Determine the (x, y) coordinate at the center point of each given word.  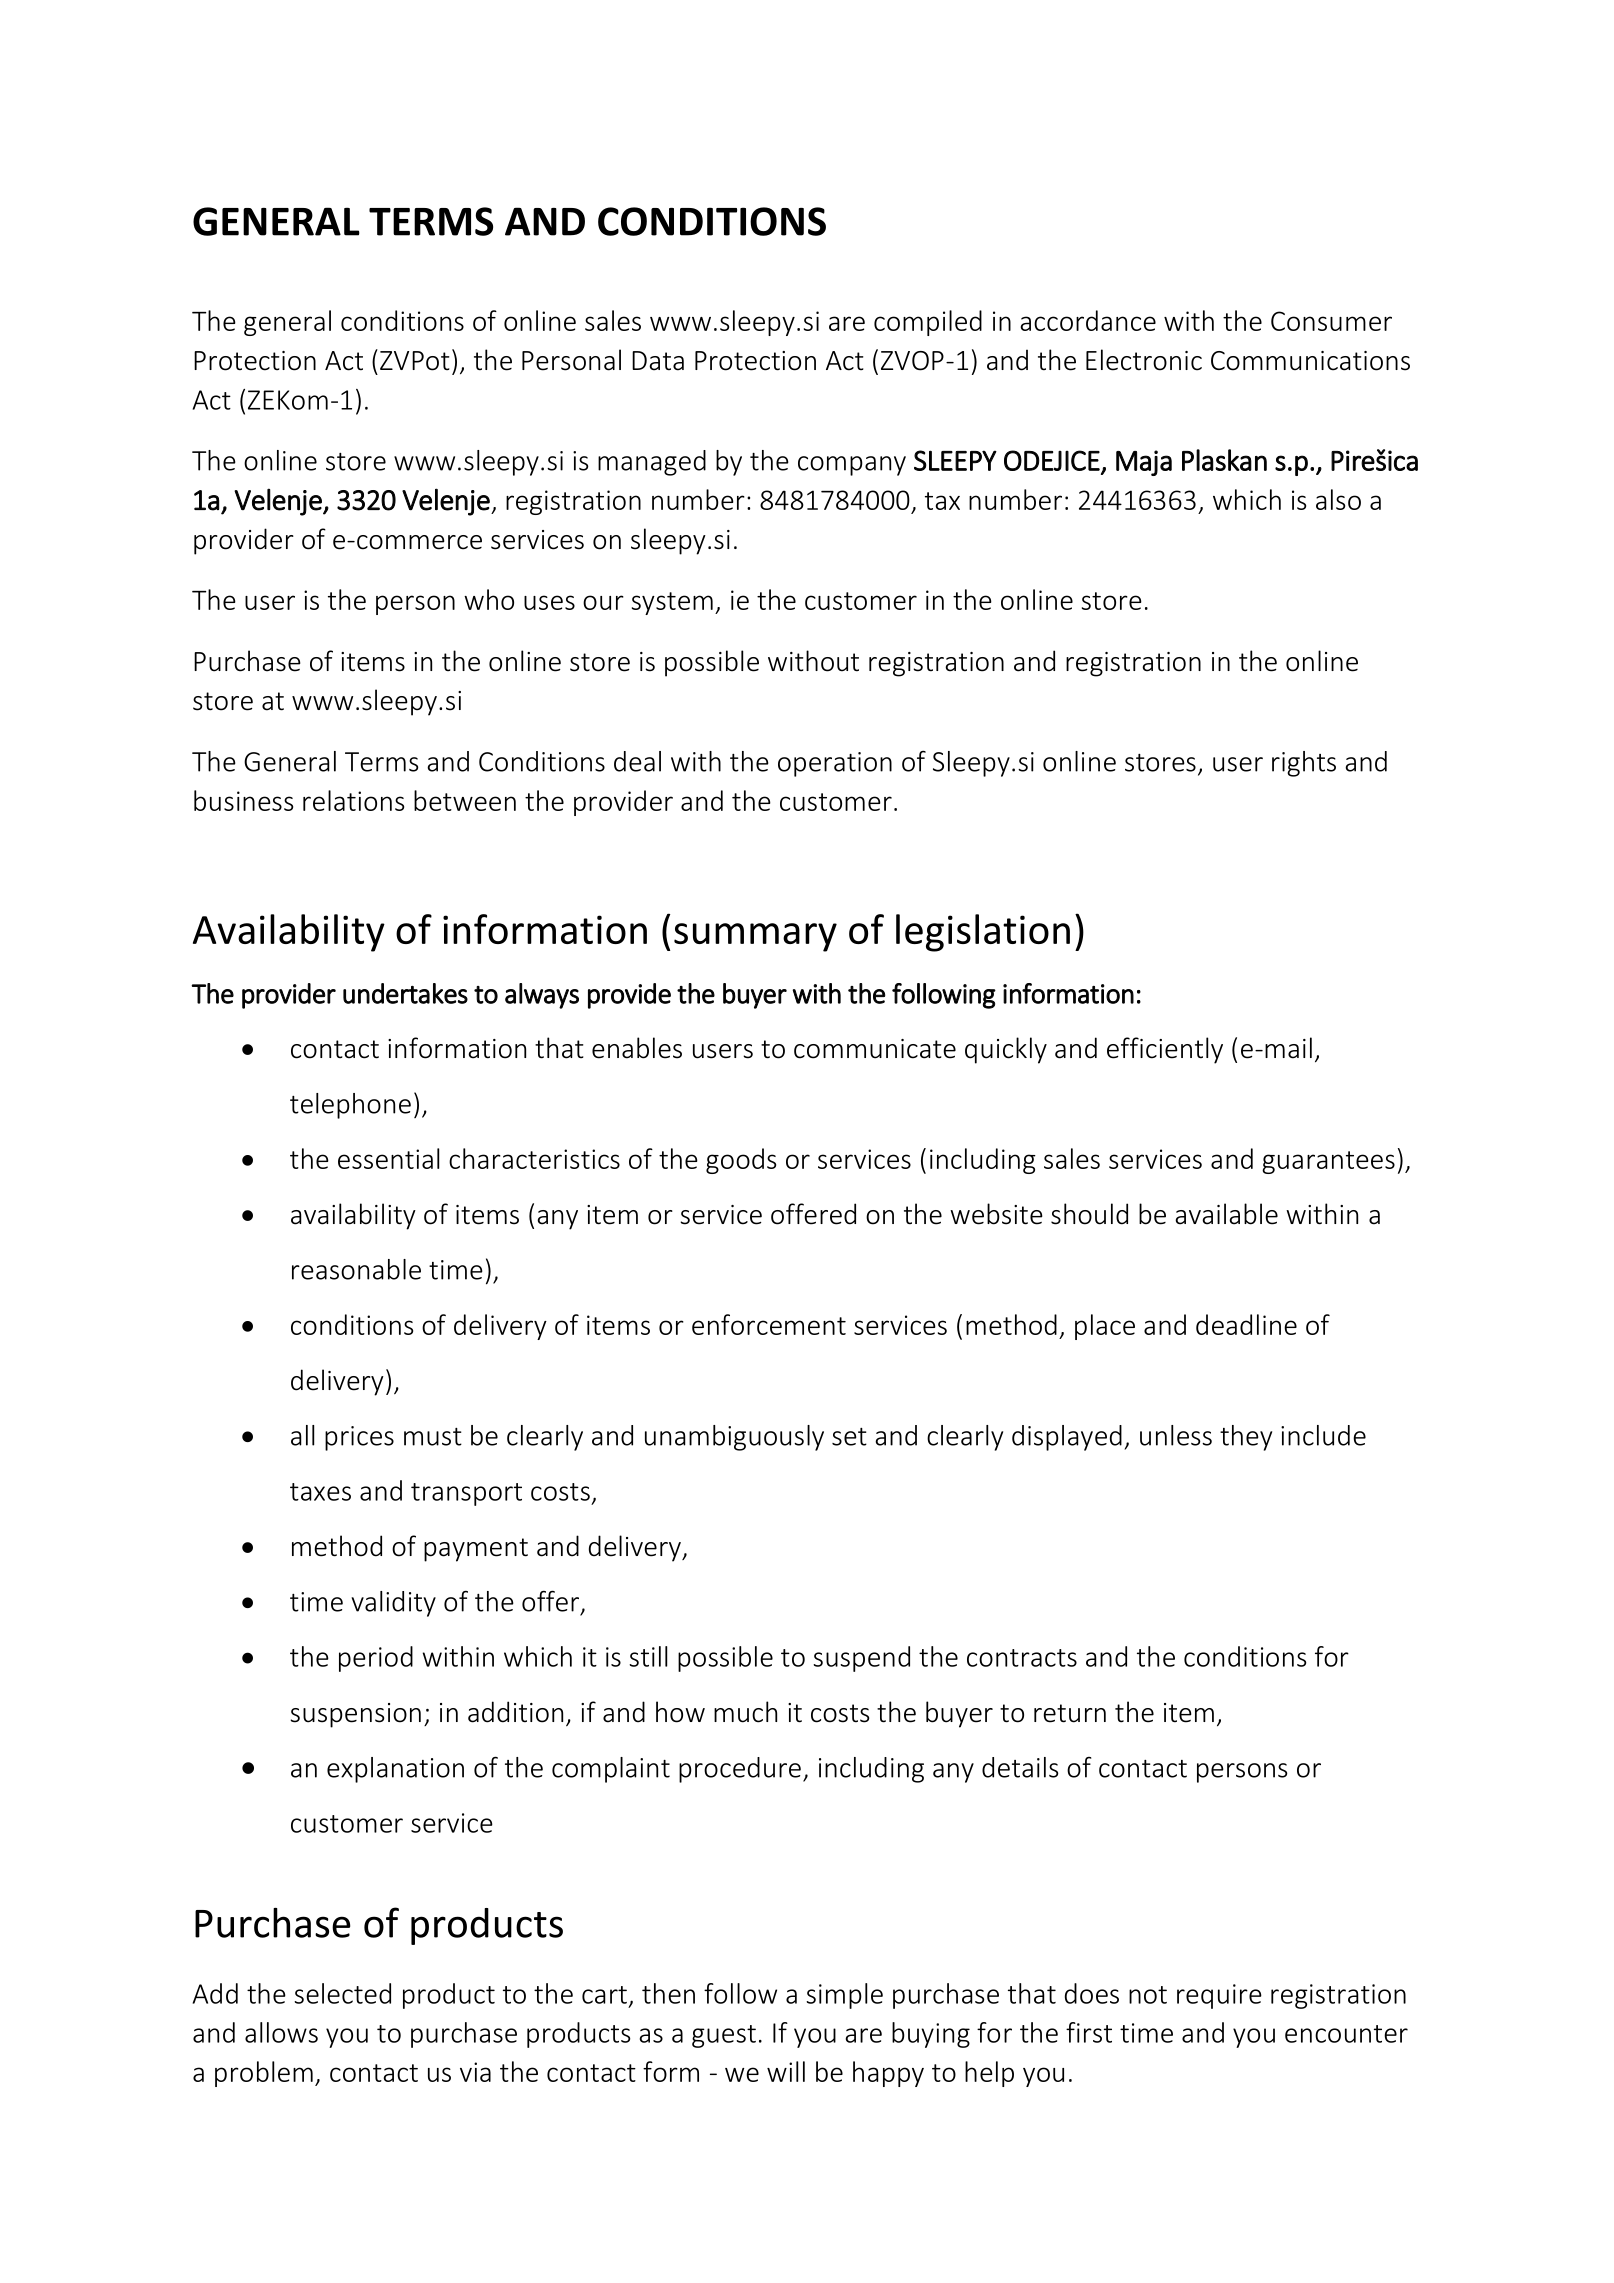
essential (388, 1158)
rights (1304, 764)
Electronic (1144, 360)
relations (353, 800)
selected (342, 1993)
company (852, 466)
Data (658, 361)
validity (393, 1604)
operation (835, 764)
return (1070, 1713)
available (1226, 1214)
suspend (861, 1659)
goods (741, 1161)
